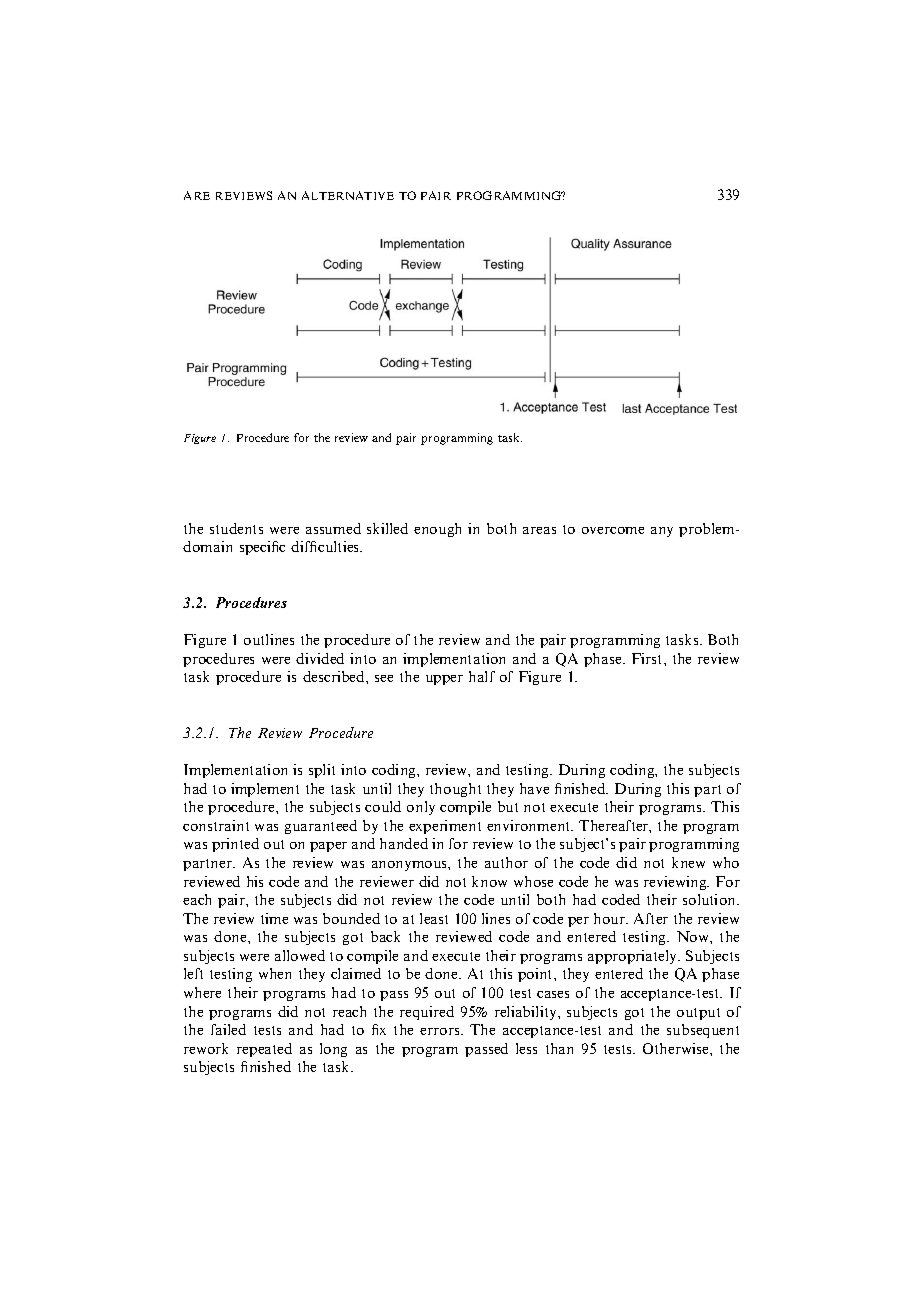 This image has height=1308, width=924. I want to click on divided, so click(320, 658).
